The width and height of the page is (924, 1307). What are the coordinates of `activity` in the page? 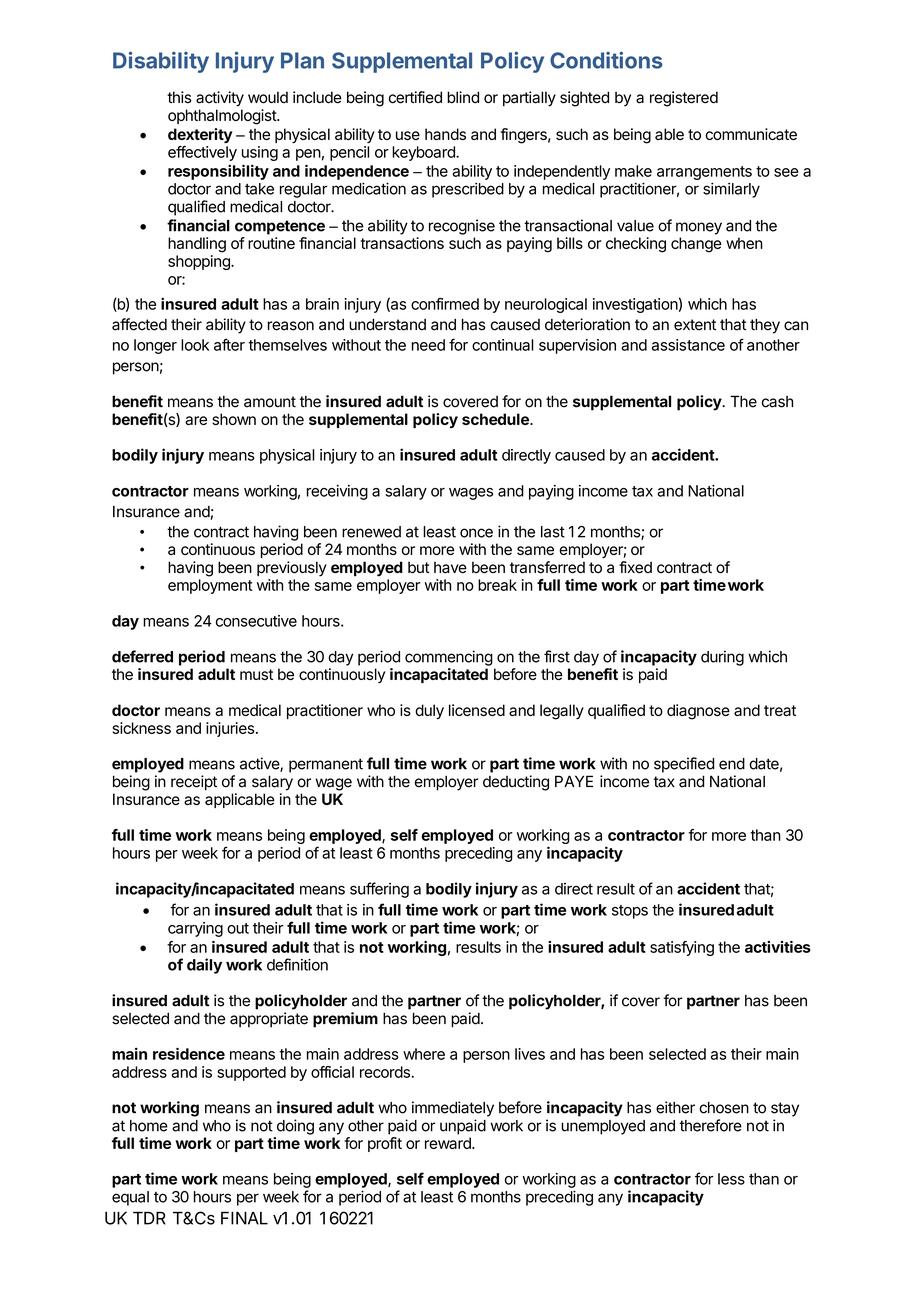 It's located at (220, 99).
